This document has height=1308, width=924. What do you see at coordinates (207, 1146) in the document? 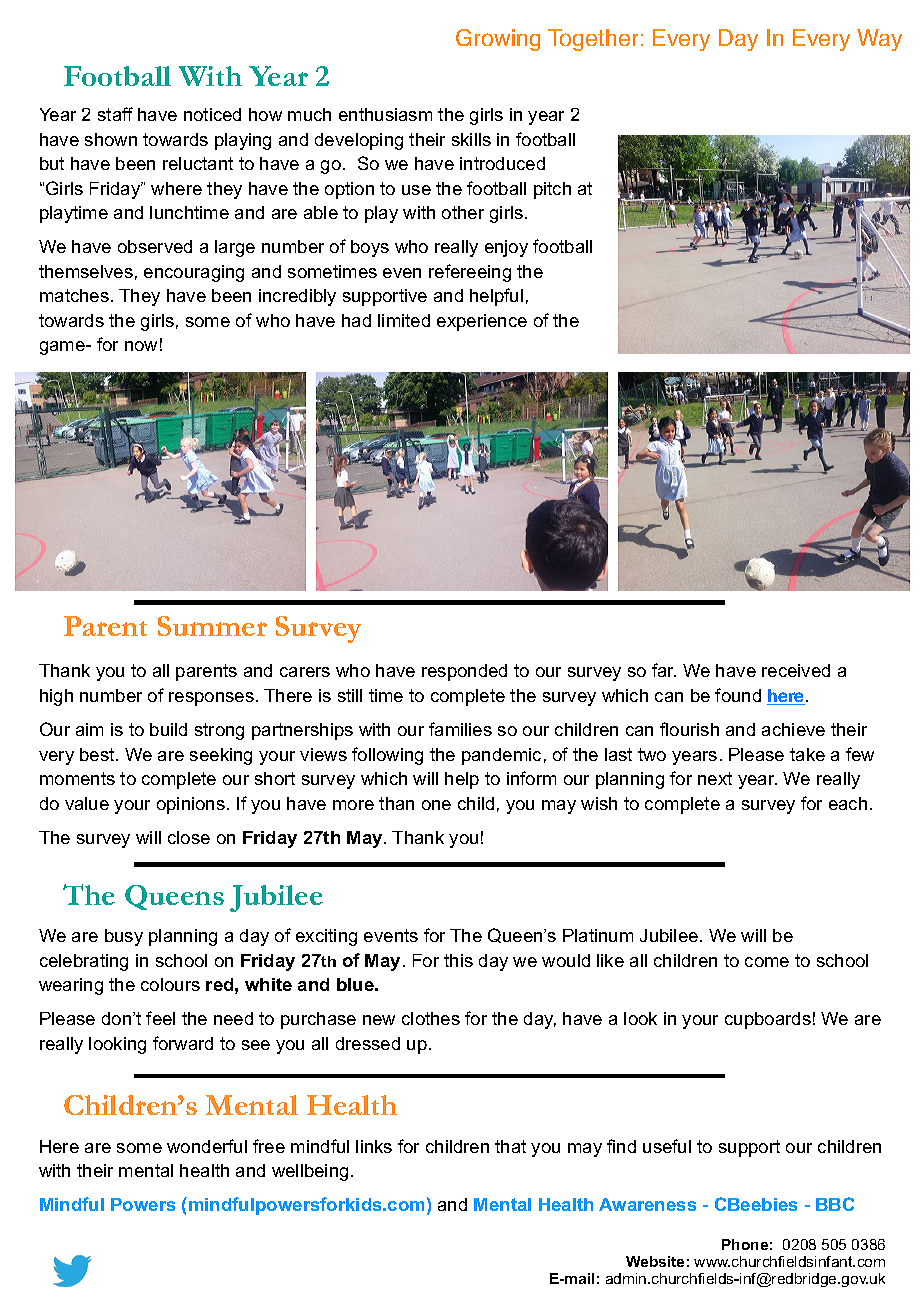
I see `wonderful` at bounding box center [207, 1146].
